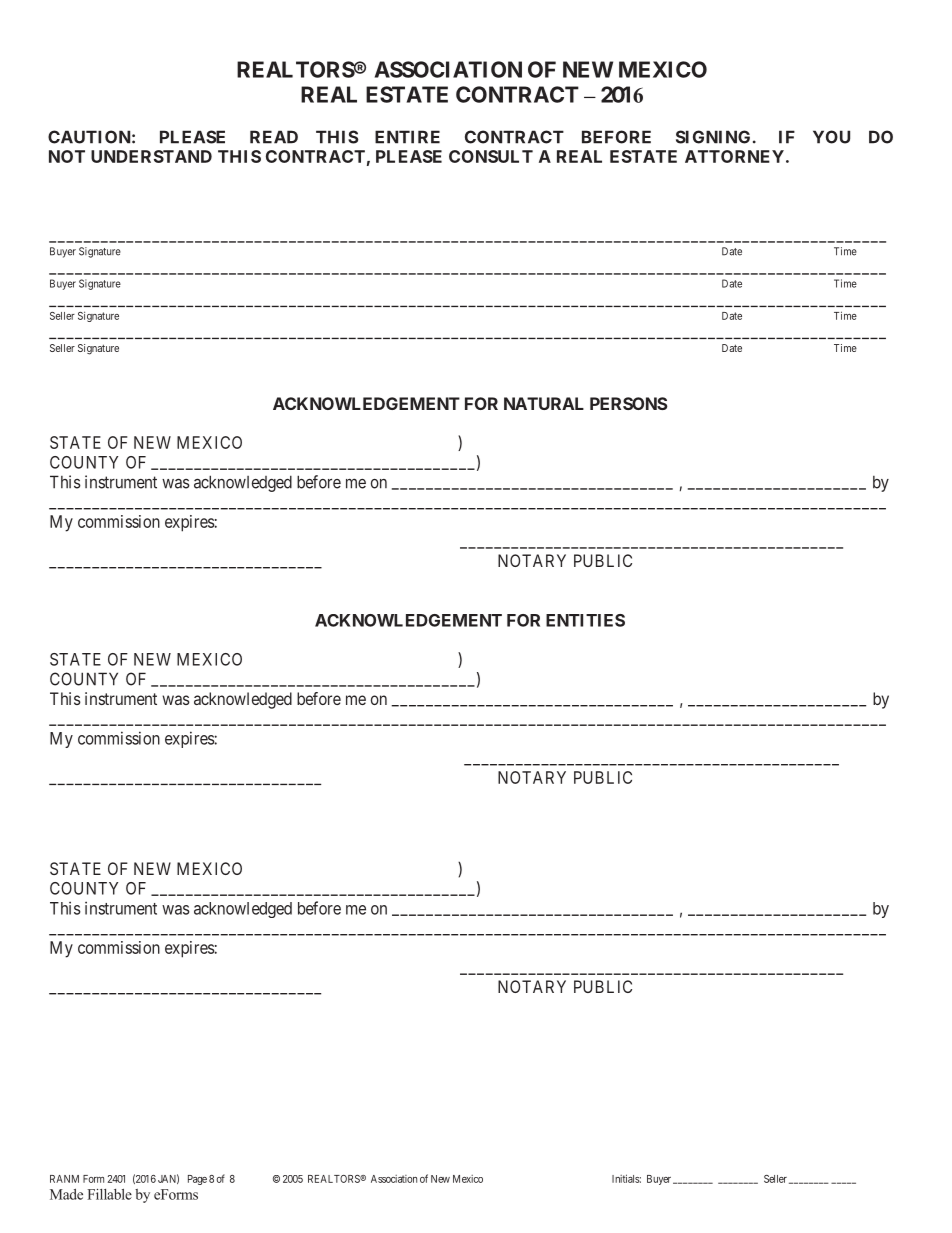  I want to click on NATURAL, so click(544, 403).
